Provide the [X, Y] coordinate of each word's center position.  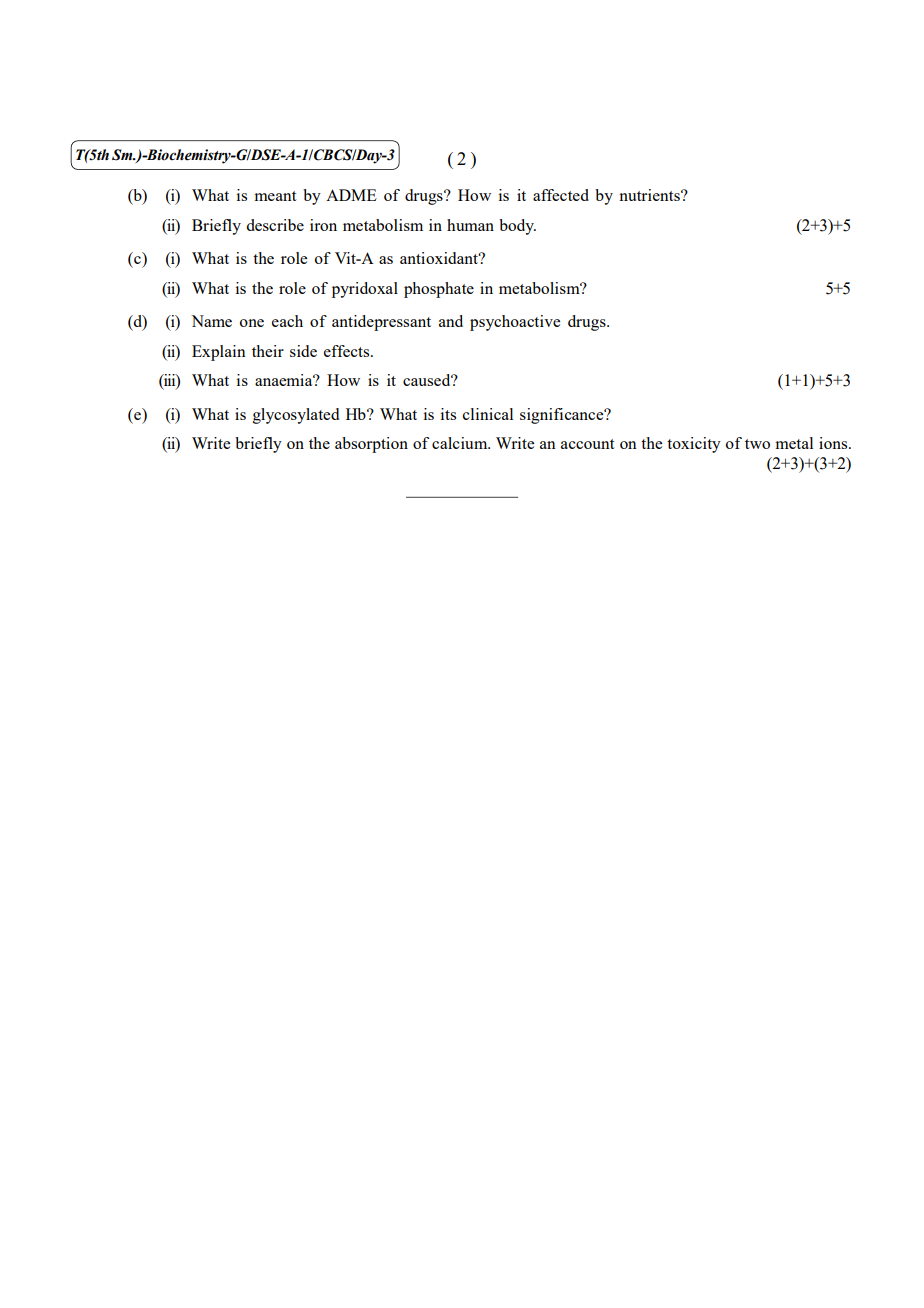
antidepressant [381, 323]
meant [275, 196]
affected [561, 195]
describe [275, 225]
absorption [371, 445]
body [517, 227]
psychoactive [515, 323]
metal [794, 443]
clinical [488, 414]
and [451, 321]
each [287, 321]
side [303, 351]
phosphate [439, 290]
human [470, 225]
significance [563, 416]
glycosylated [296, 416]
